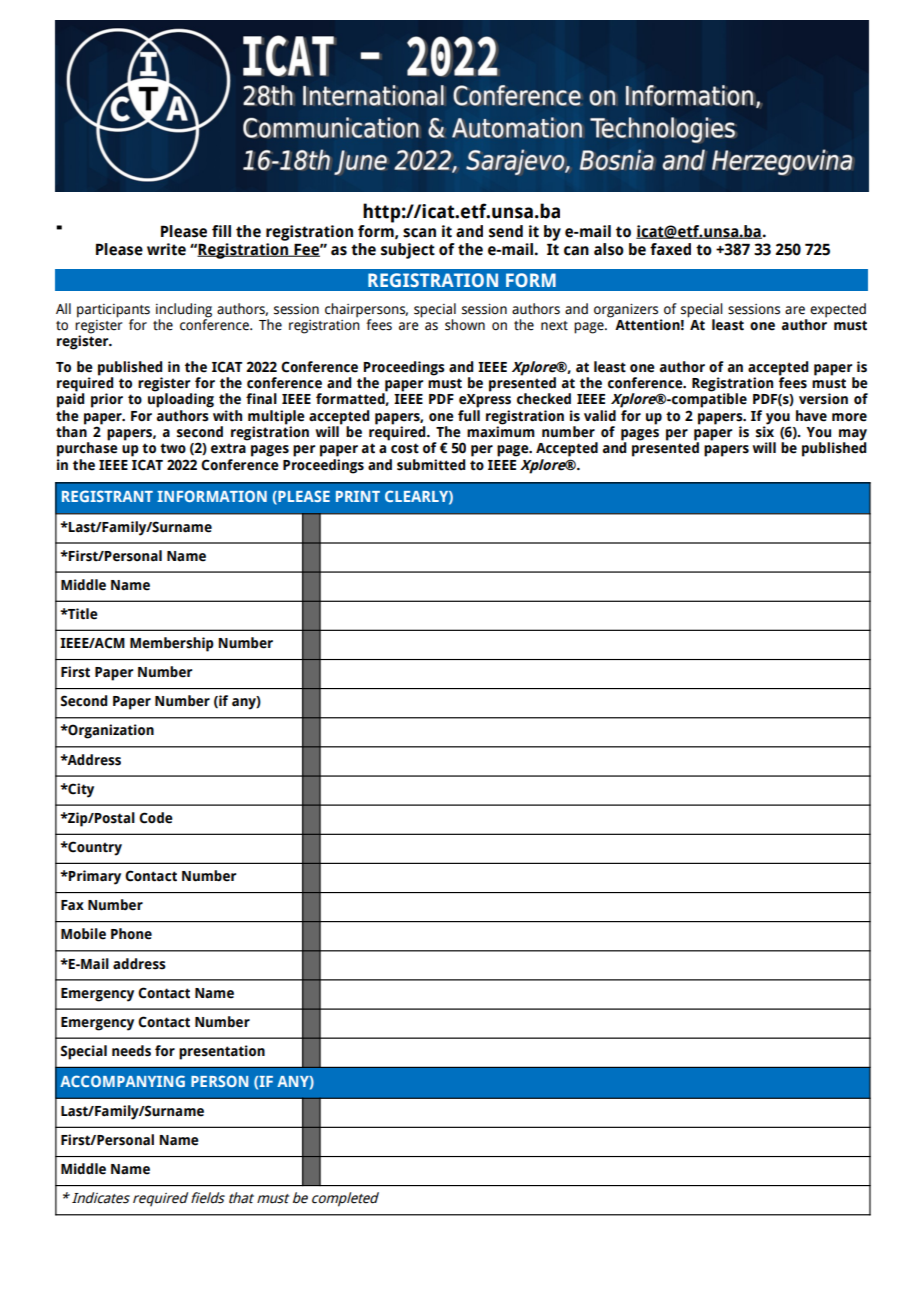 This screenshot has width=924, height=1308. I want to click on subject, so click(408, 251).
